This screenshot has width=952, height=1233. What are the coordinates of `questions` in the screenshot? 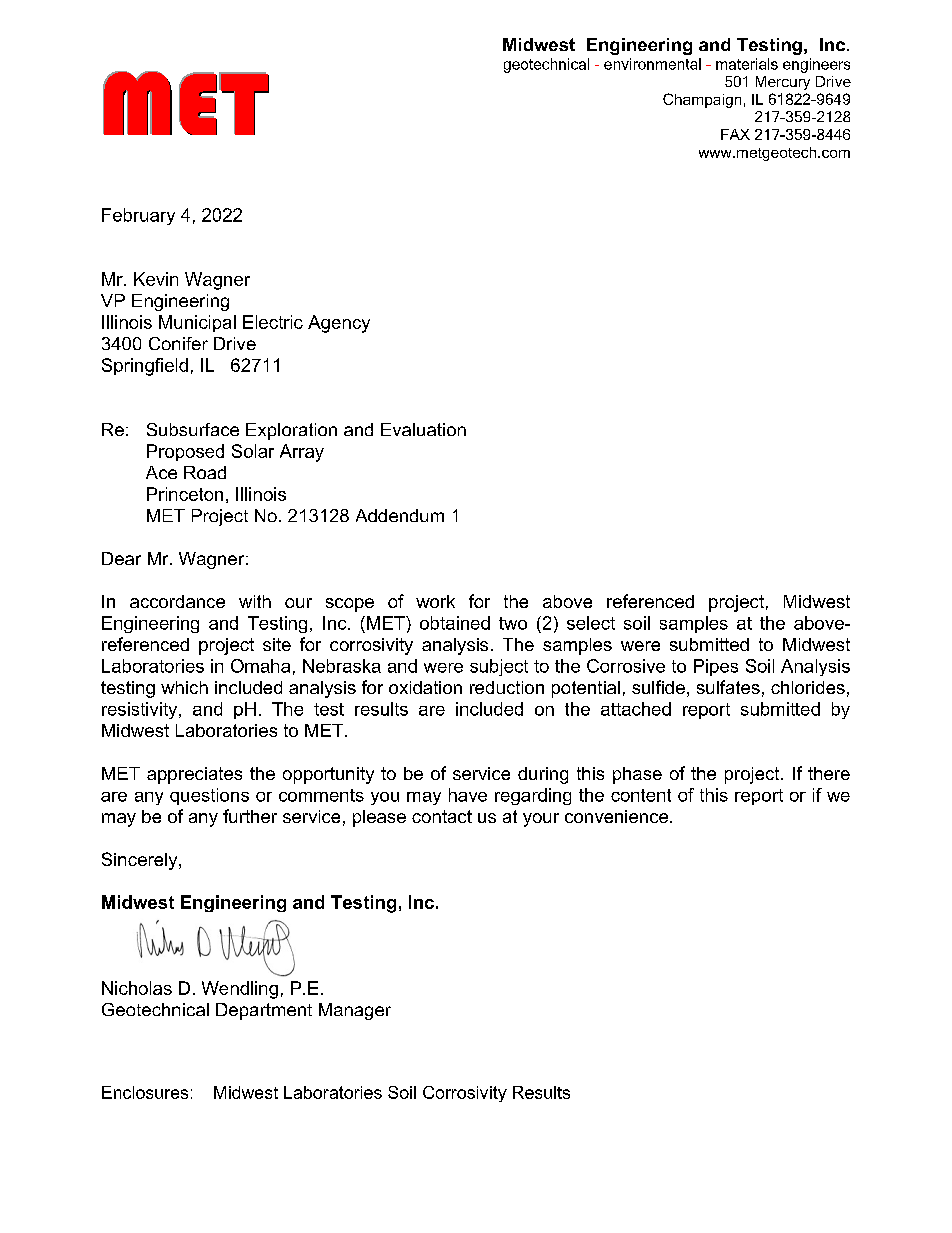 It's located at (209, 796).
